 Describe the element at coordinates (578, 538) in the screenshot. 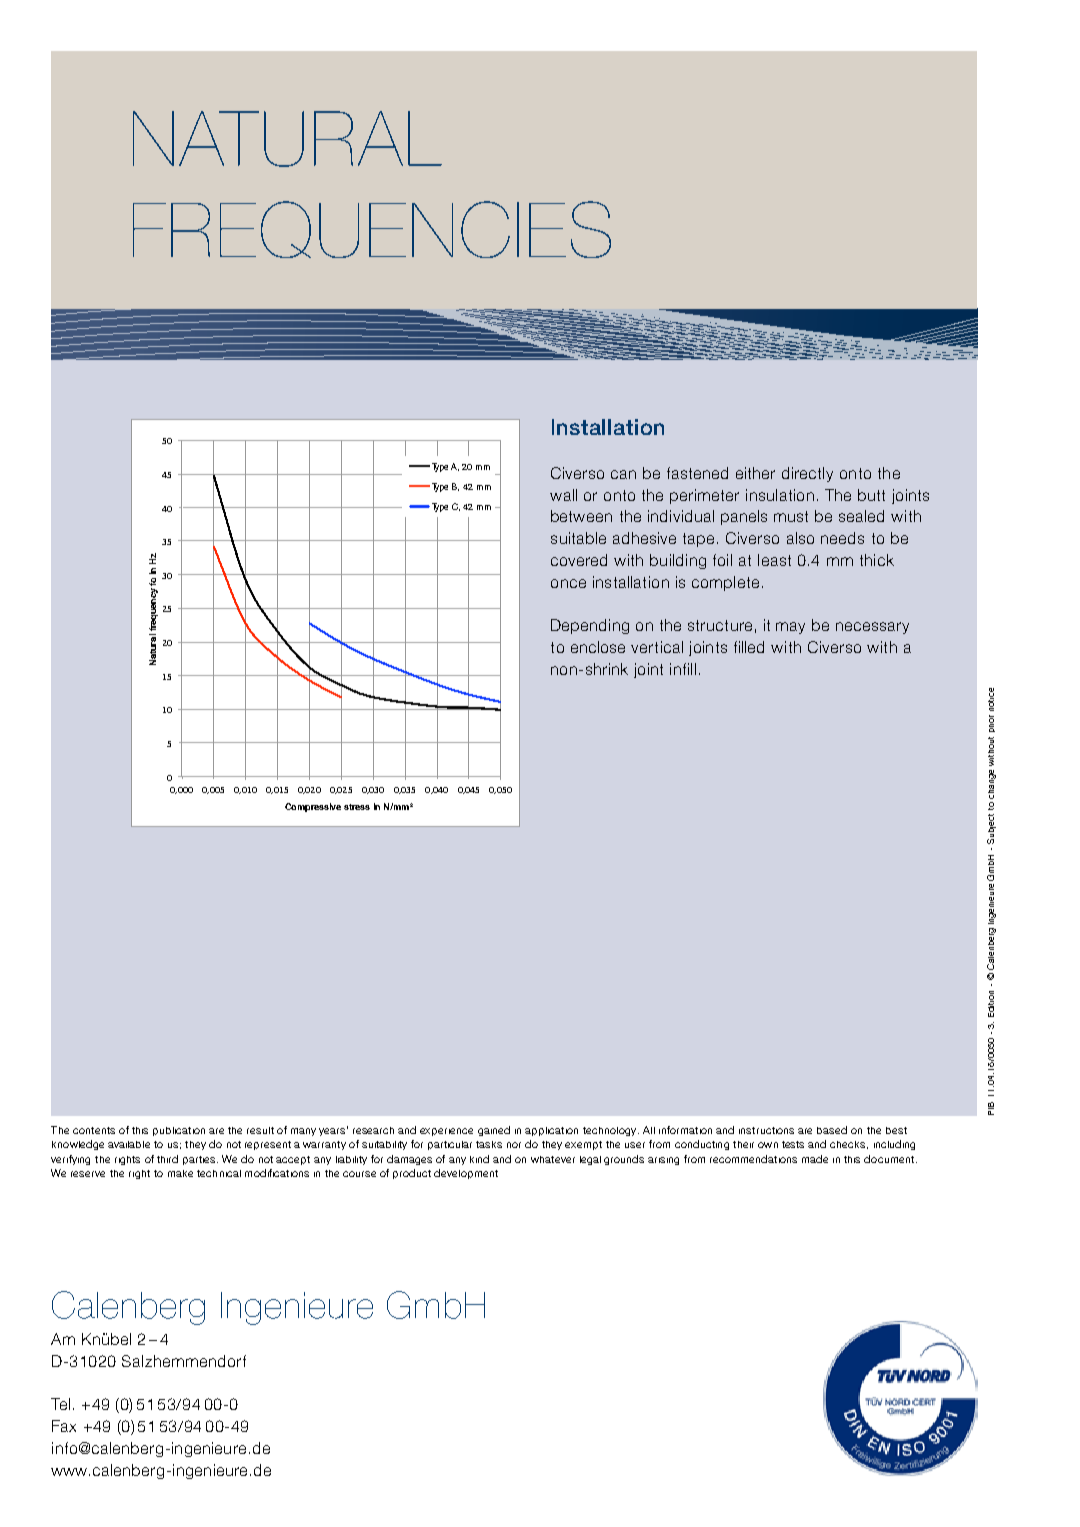

I see `suitable` at that location.
